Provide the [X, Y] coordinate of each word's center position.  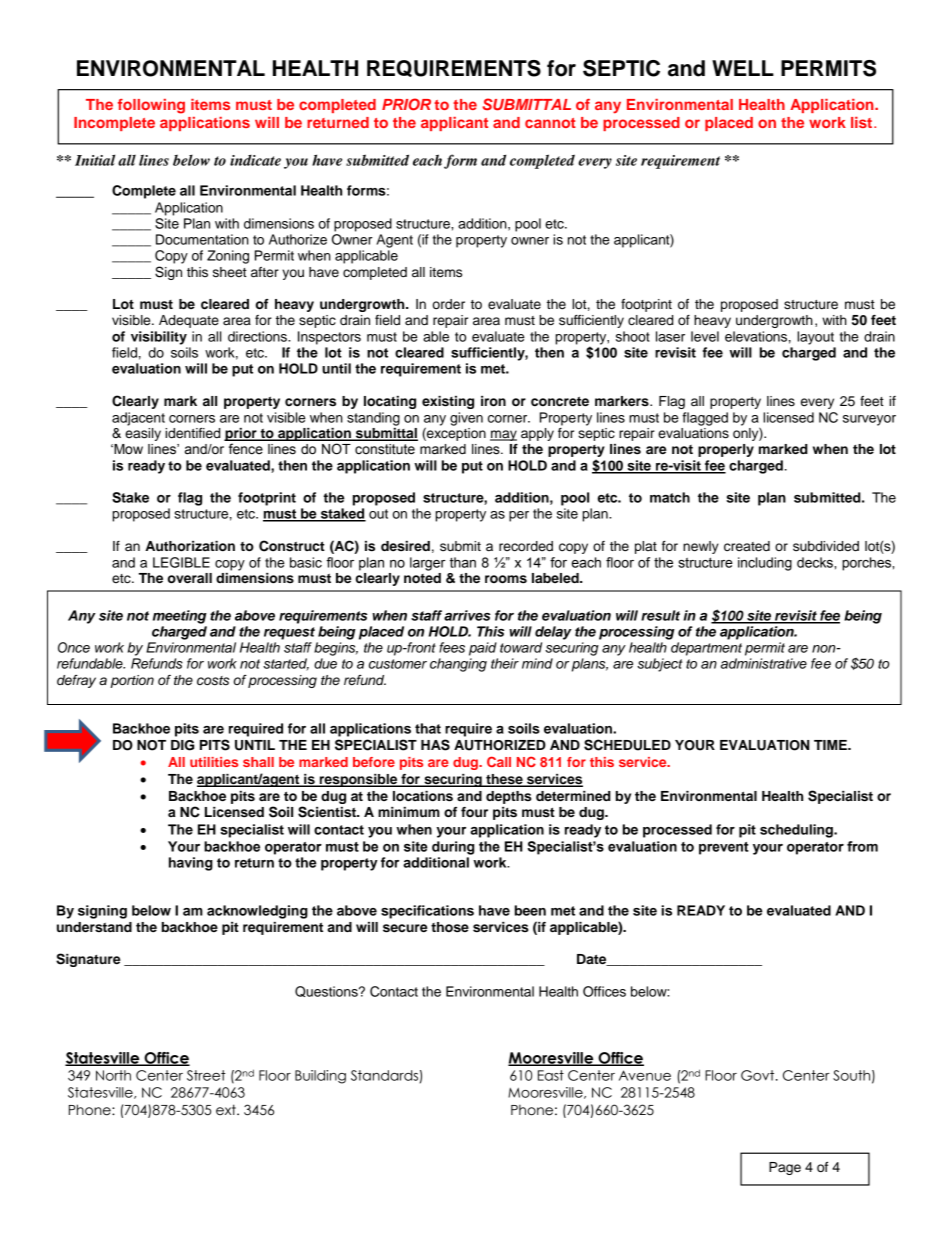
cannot [550, 123]
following [151, 106]
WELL [743, 68]
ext [227, 1110]
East [551, 1075]
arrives [467, 615]
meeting [180, 617]
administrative [764, 663]
